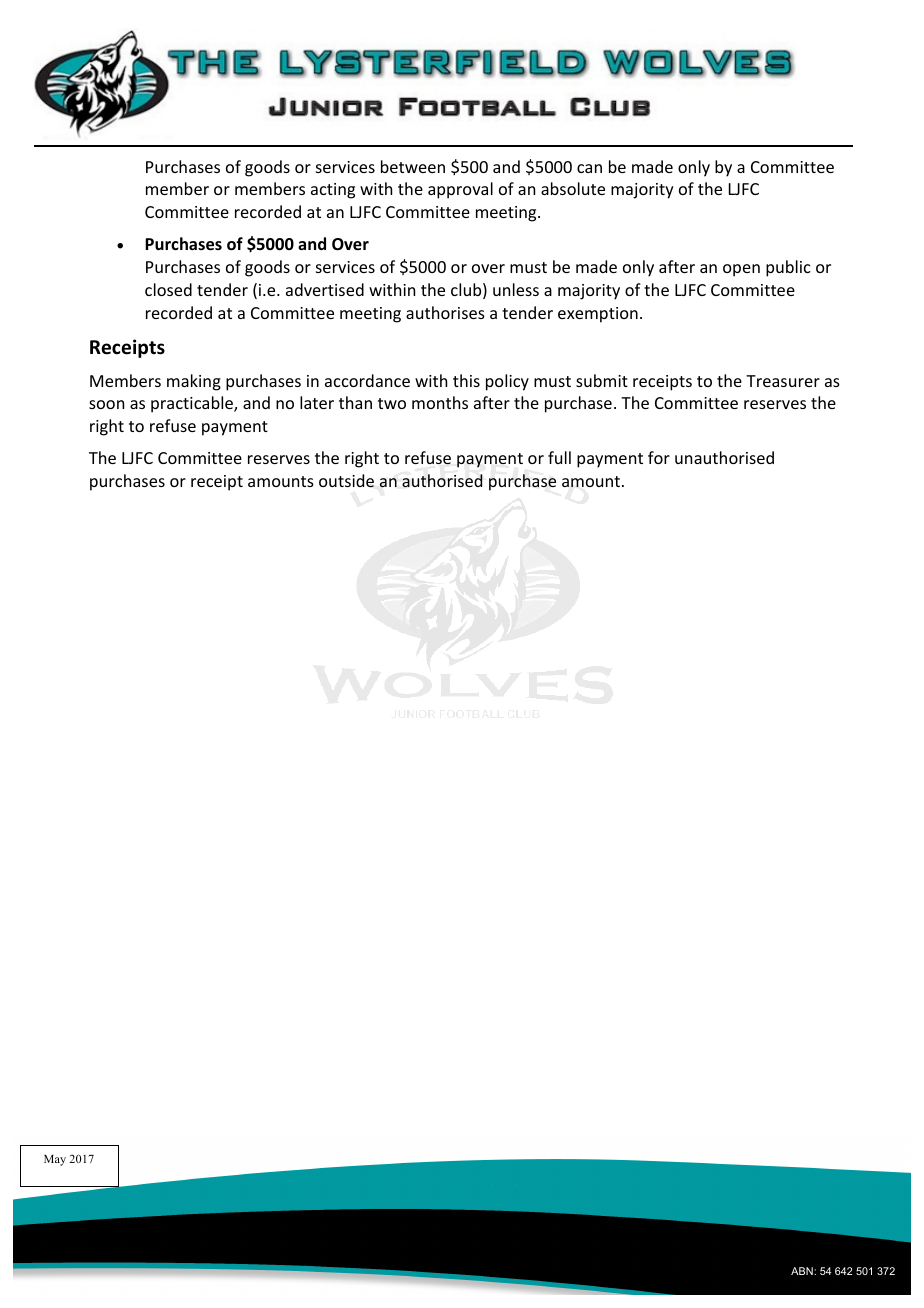  Describe the element at coordinates (559, 457) in the document. I see `full` at that location.
